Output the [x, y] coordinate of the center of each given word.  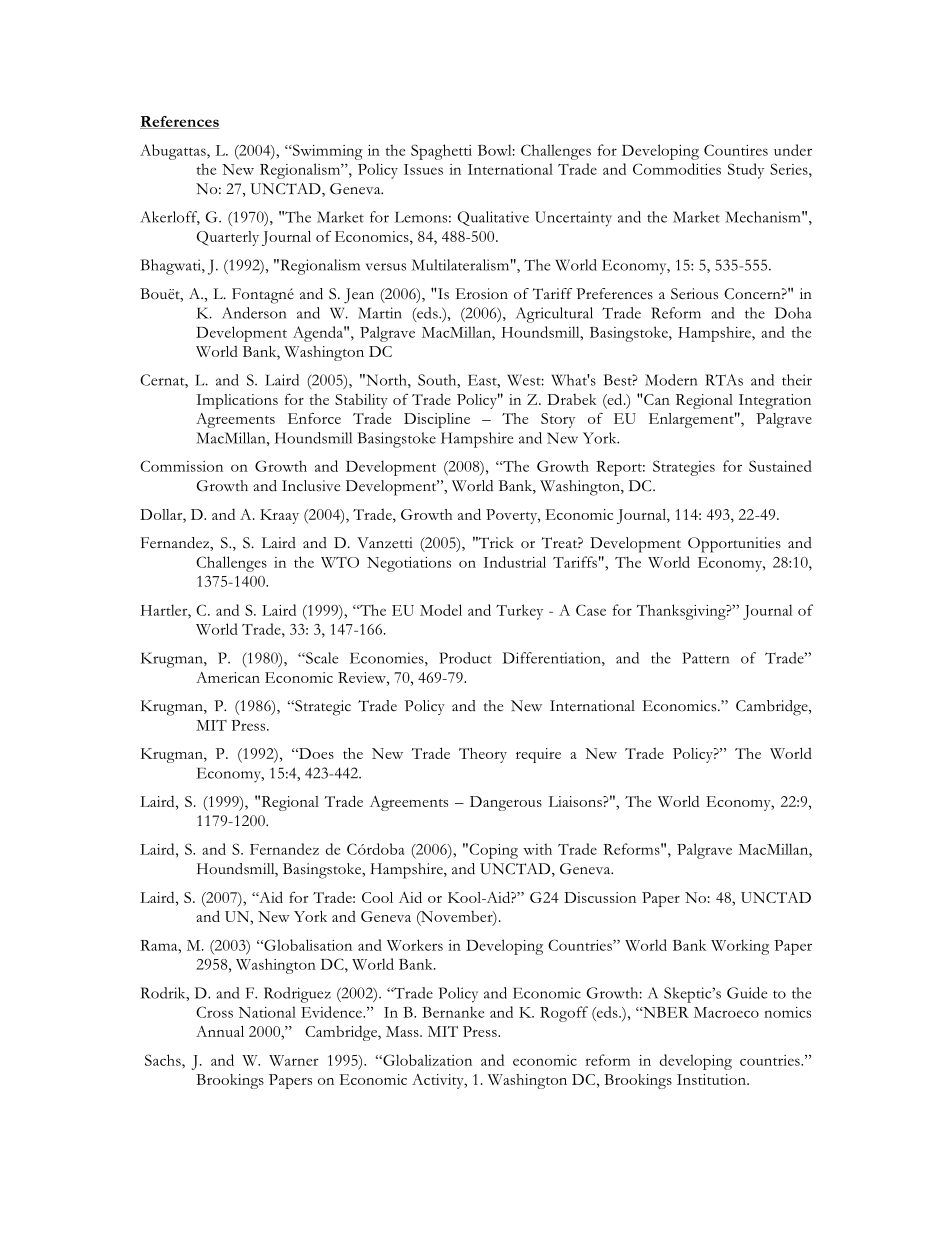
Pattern [705, 658]
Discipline [437, 420]
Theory [483, 755]
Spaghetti [441, 152]
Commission [181, 466]
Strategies [684, 468]
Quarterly [228, 238]
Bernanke [453, 1012]
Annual [220, 1031]
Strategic [322, 708]
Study [746, 171]
